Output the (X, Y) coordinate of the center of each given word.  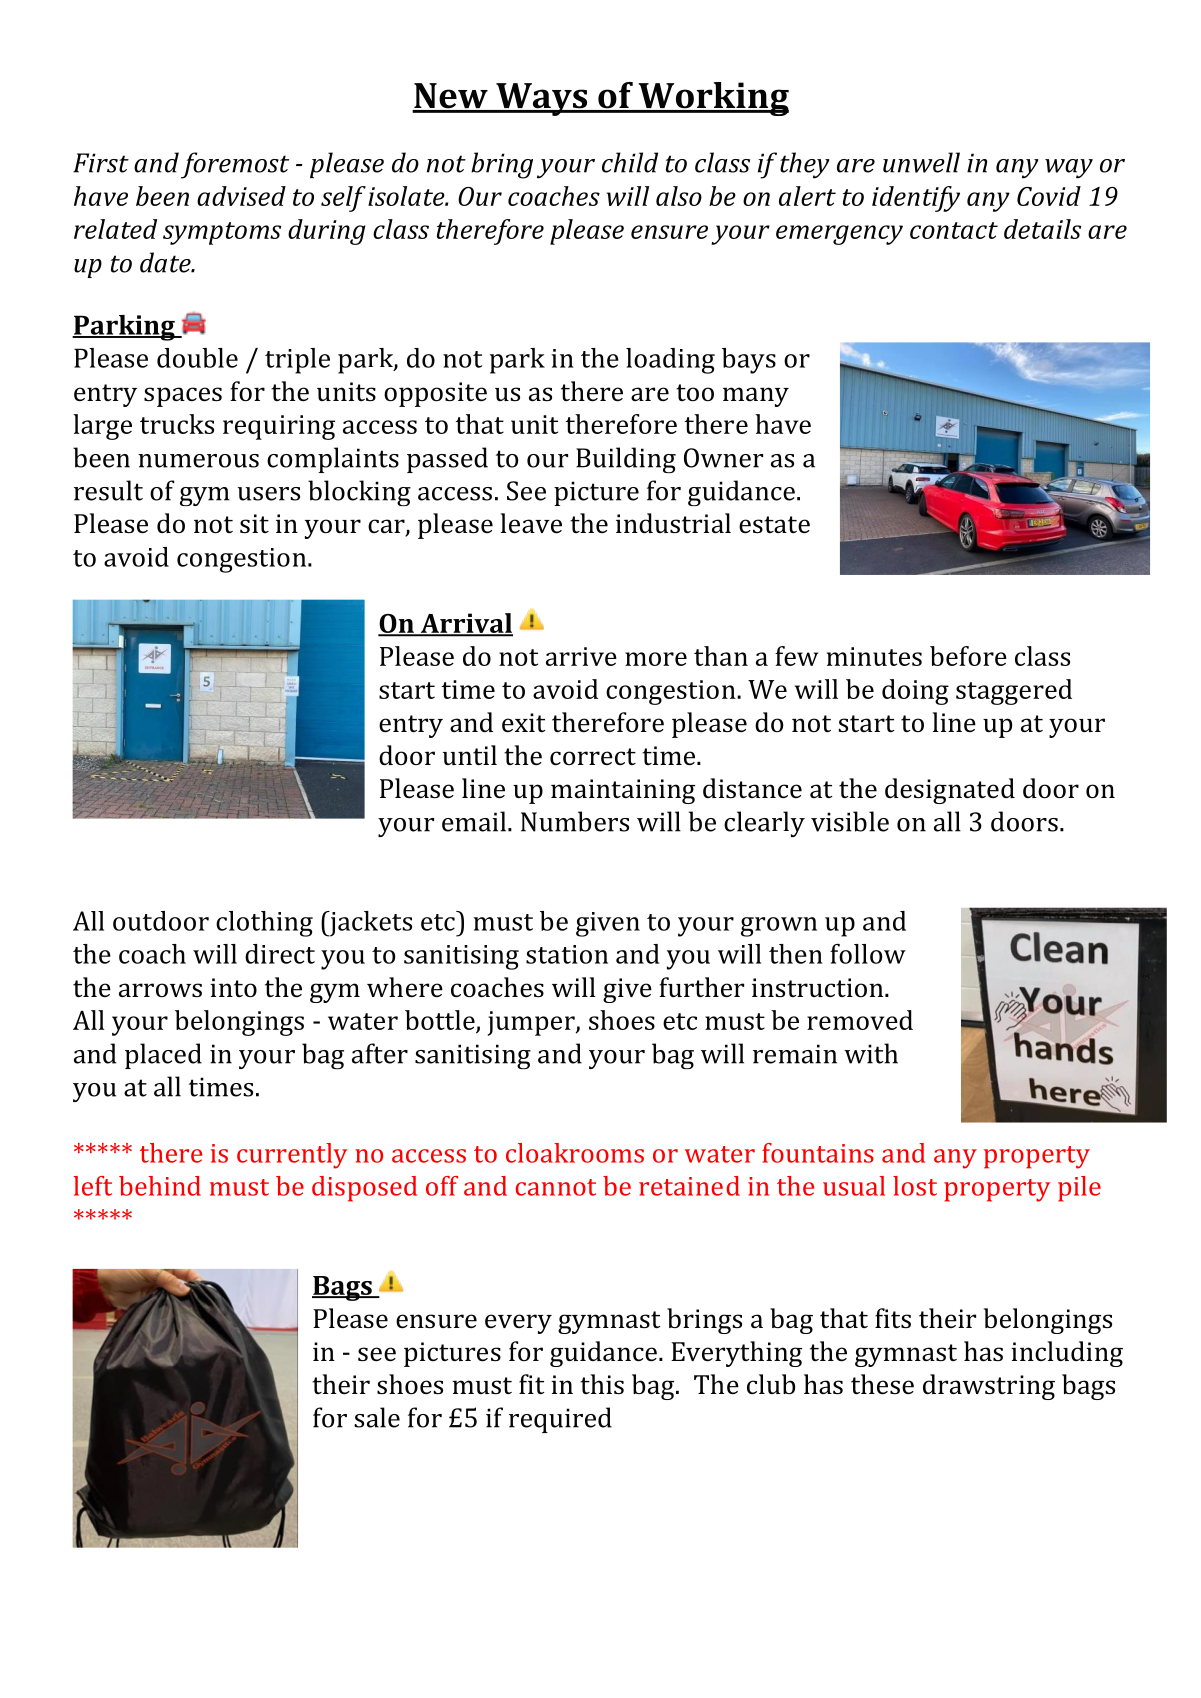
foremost (235, 165)
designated (950, 791)
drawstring (989, 1387)
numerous (198, 461)
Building (626, 460)
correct (593, 756)
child (630, 162)
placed (163, 1056)
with (871, 1053)
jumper (532, 1023)
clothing (264, 924)
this (602, 1384)
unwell (921, 162)
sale (377, 1417)
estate (774, 525)
